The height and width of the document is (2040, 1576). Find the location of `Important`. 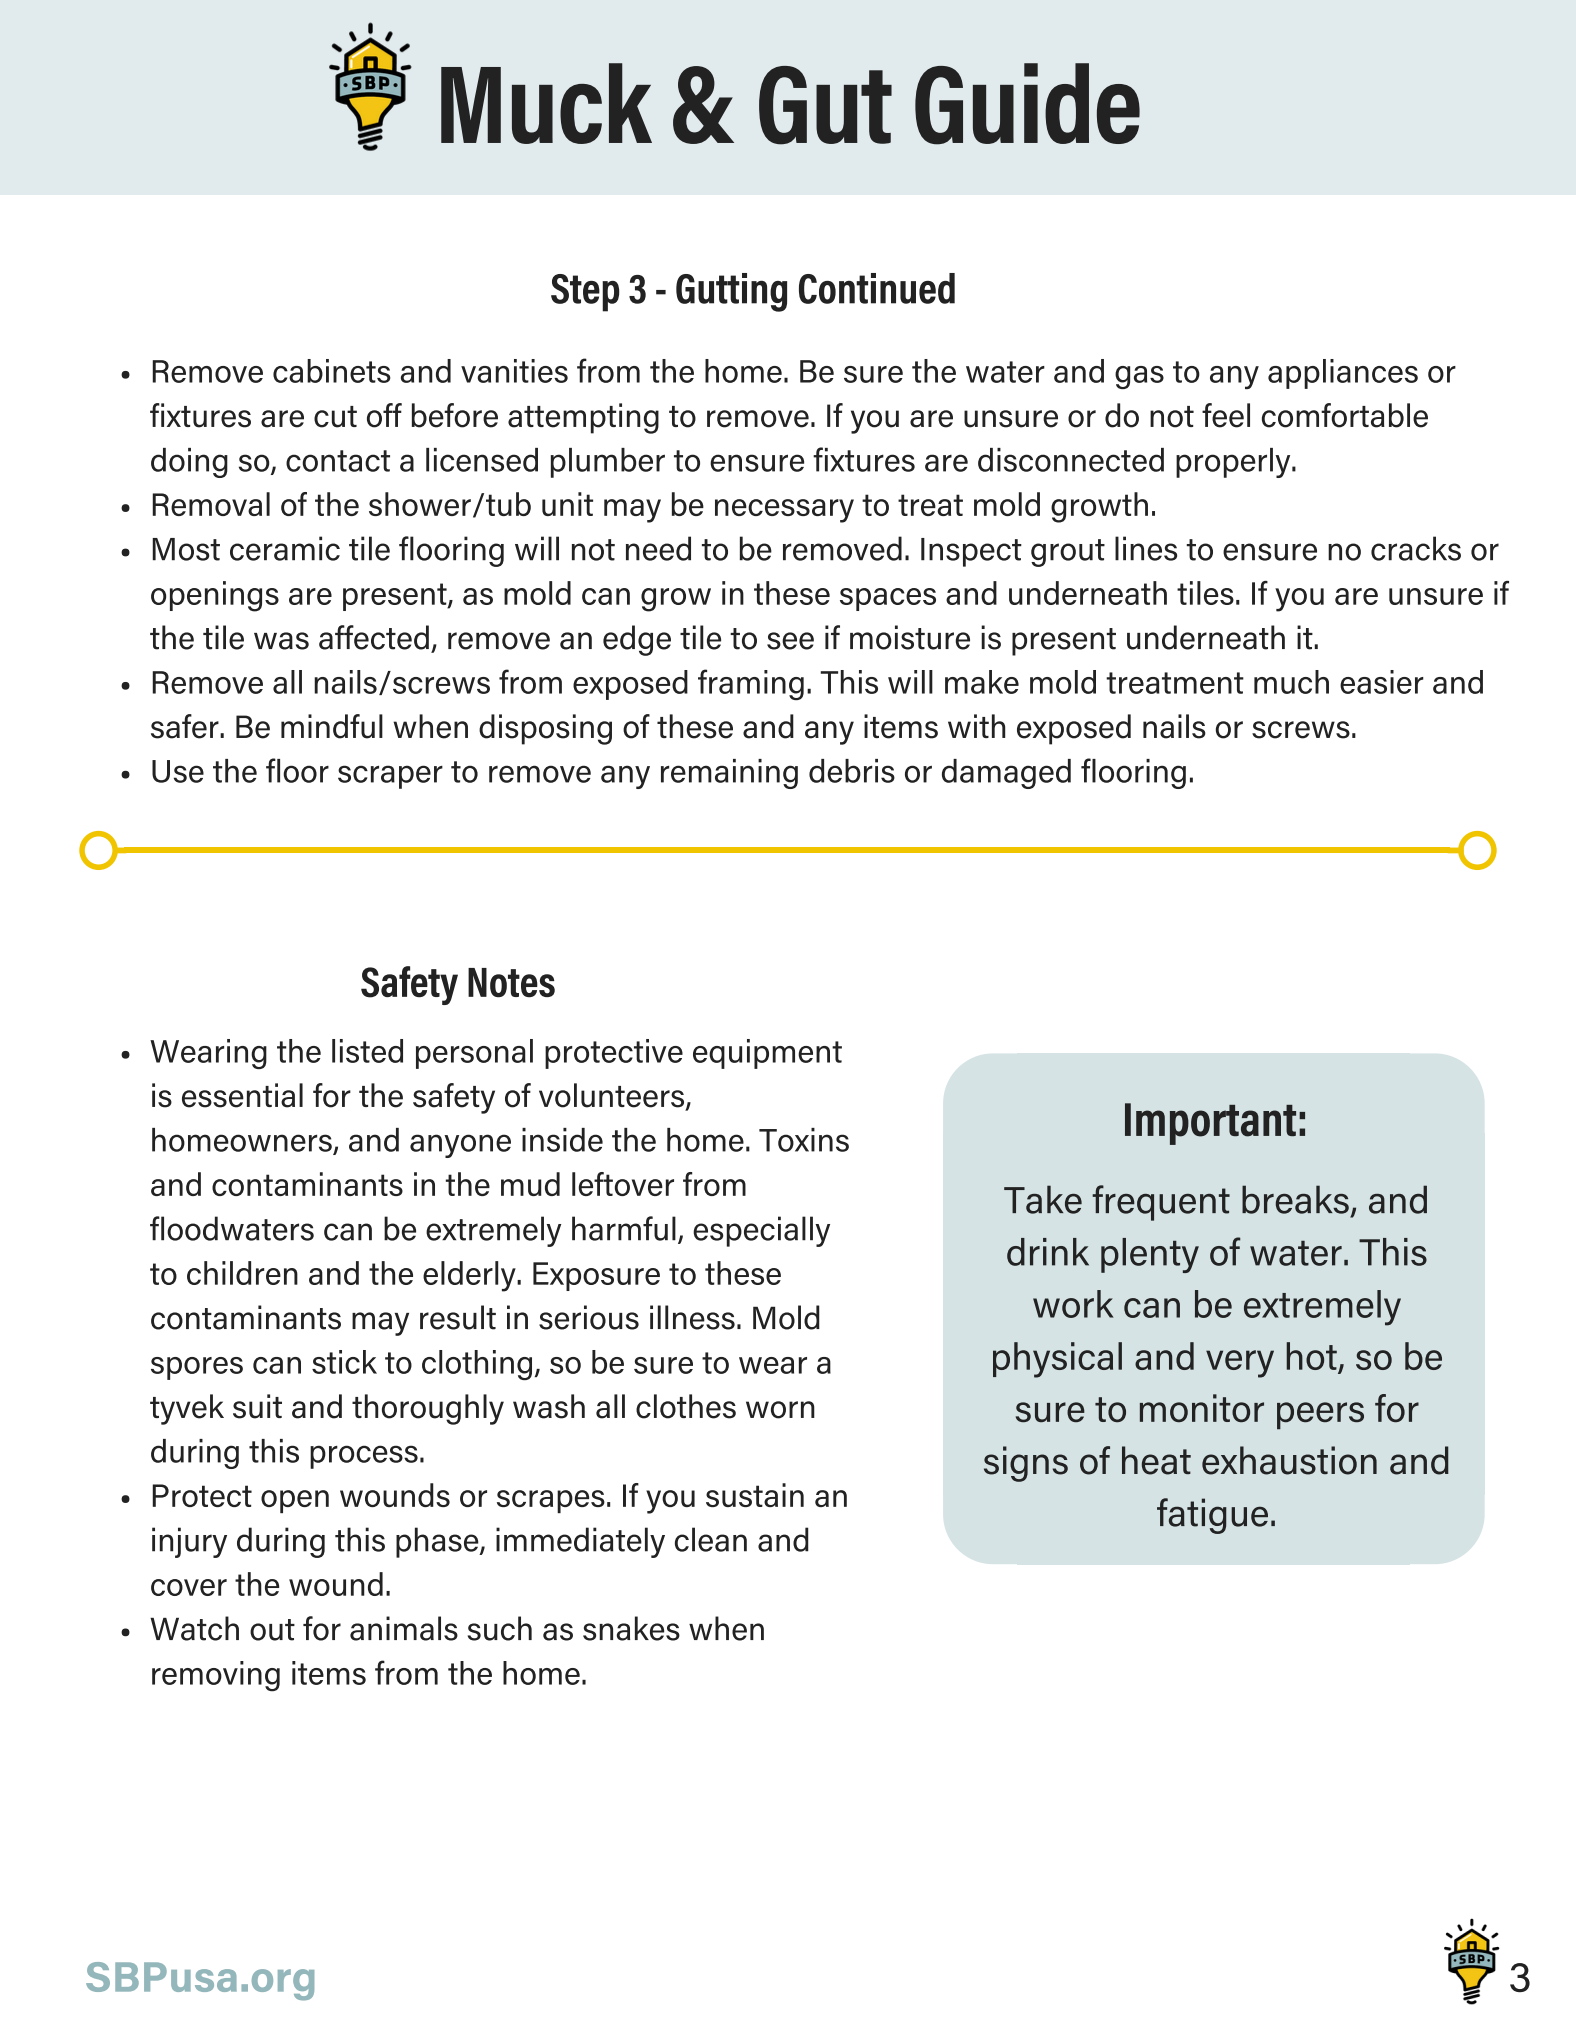

Important is located at coordinates (1210, 1124).
